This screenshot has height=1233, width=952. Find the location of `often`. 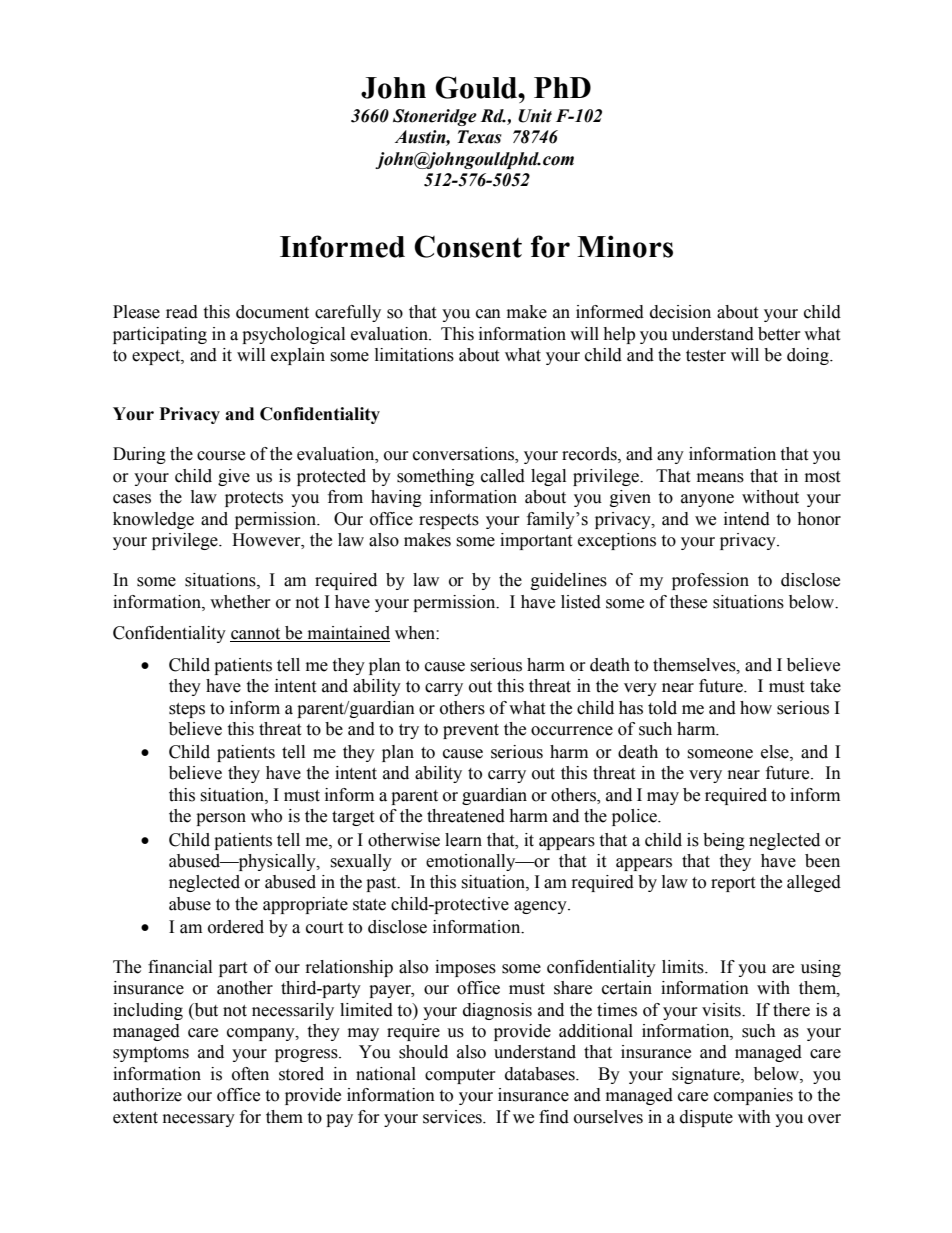

often is located at coordinates (250, 1074).
